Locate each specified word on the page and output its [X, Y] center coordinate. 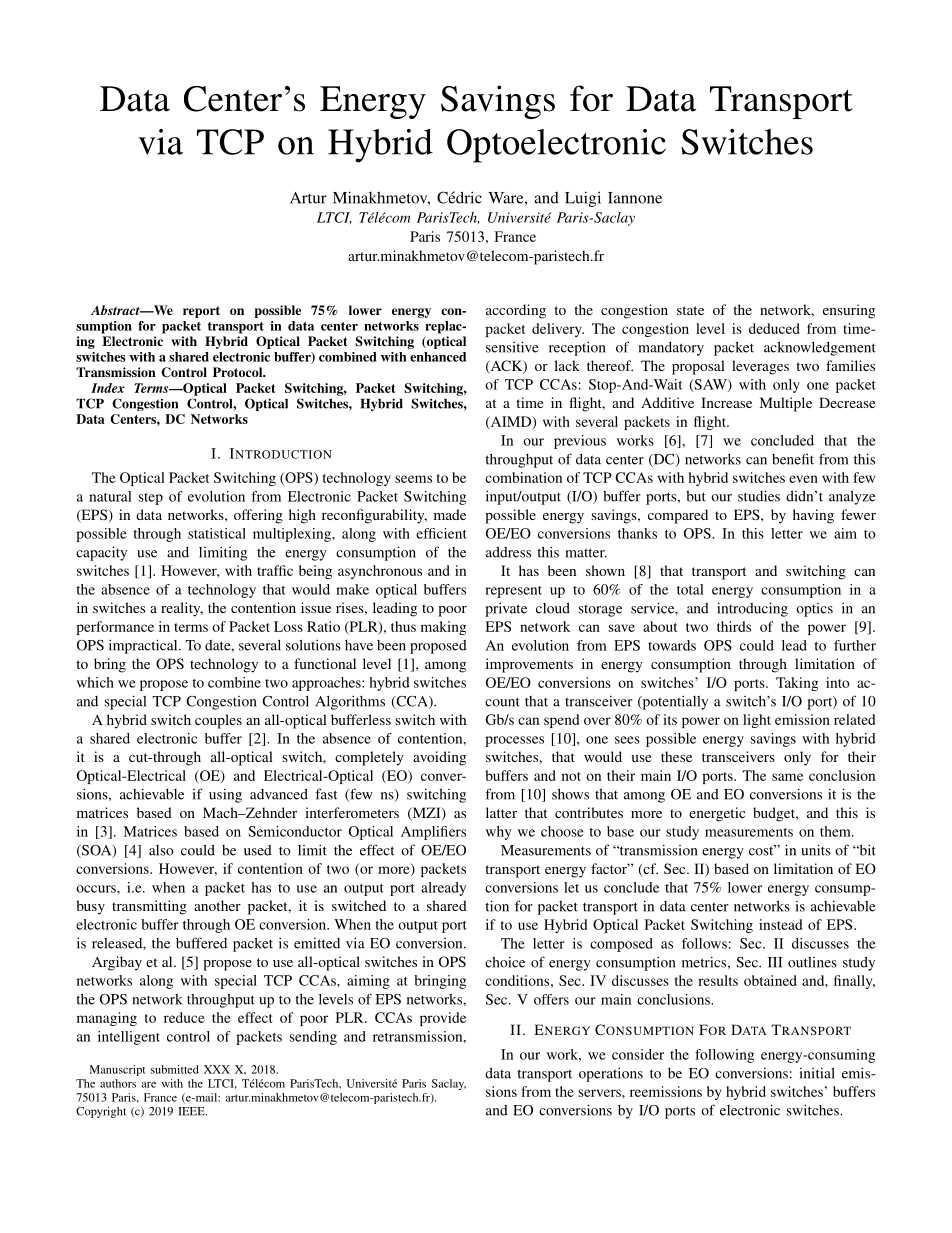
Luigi [583, 199]
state [690, 310]
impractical [144, 646]
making [443, 628]
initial [817, 1073]
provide [443, 1019]
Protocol [239, 372]
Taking [797, 684]
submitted [175, 1069]
